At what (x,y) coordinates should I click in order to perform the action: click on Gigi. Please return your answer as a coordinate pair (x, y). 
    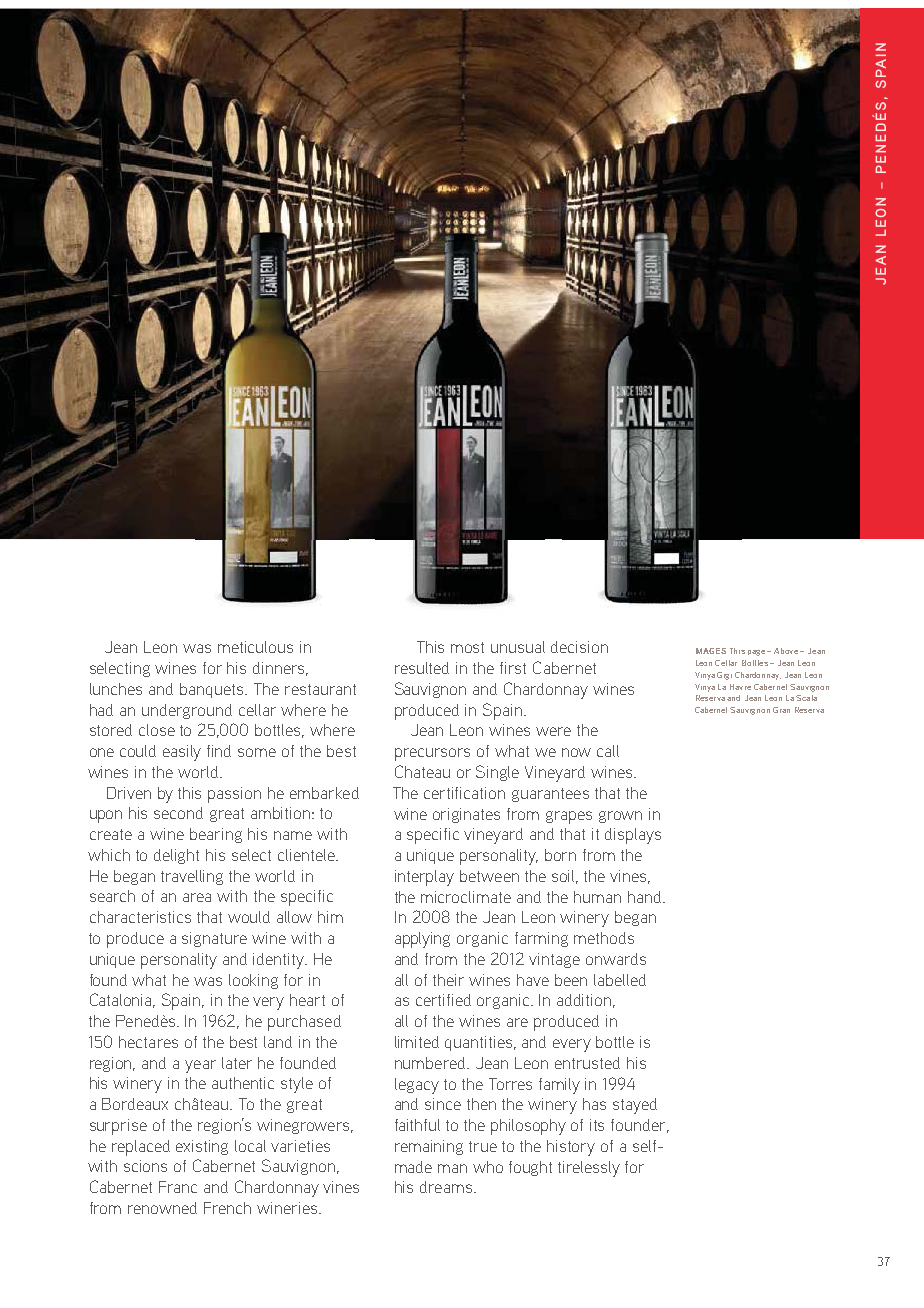
    Looking at the image, I should click on (724, 676).
